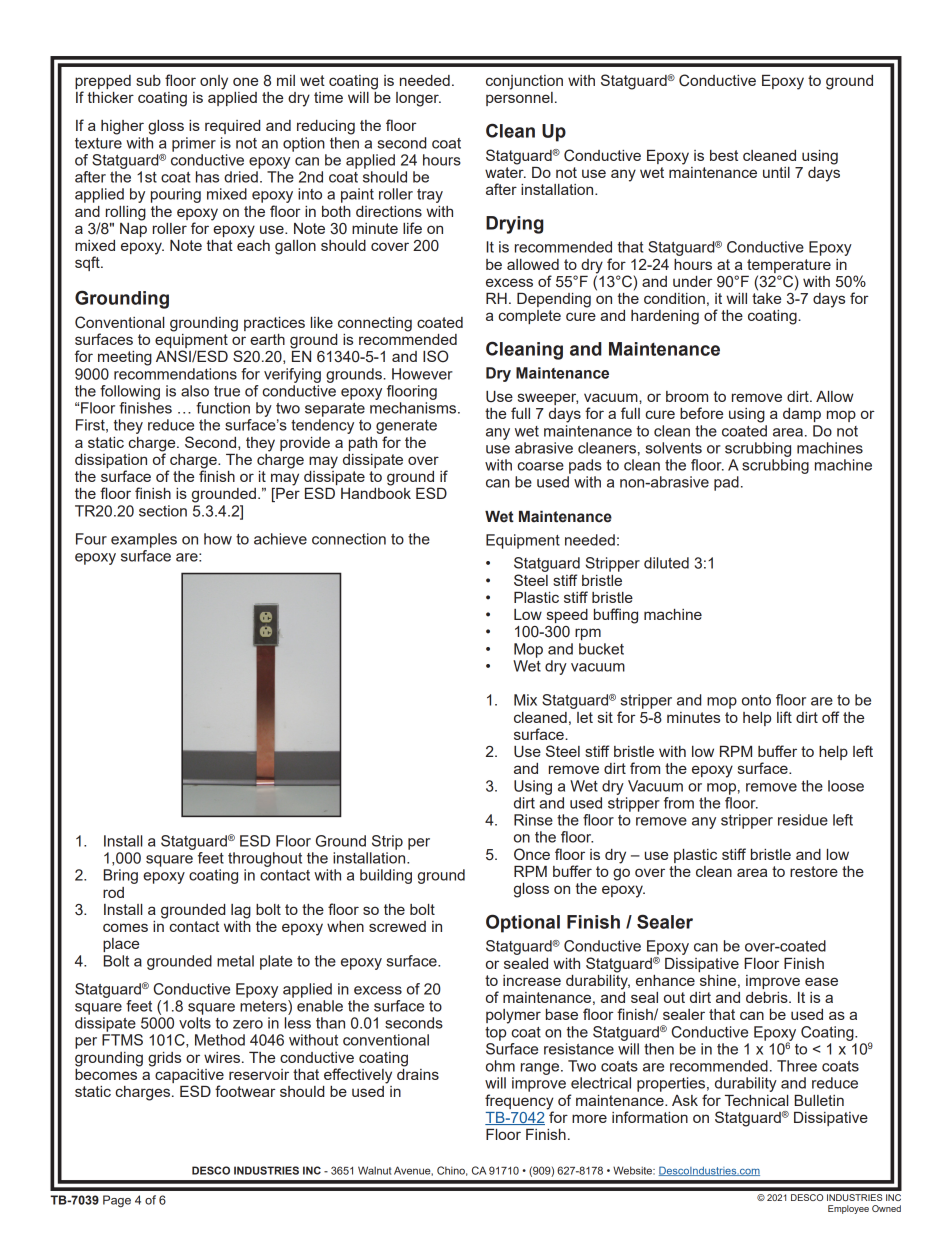 The width and height of the screenshot is (952, 1233). What do you see at coordinates (163, 511) in the screenshot?
I see `section` at bounding box center [163, 511].
